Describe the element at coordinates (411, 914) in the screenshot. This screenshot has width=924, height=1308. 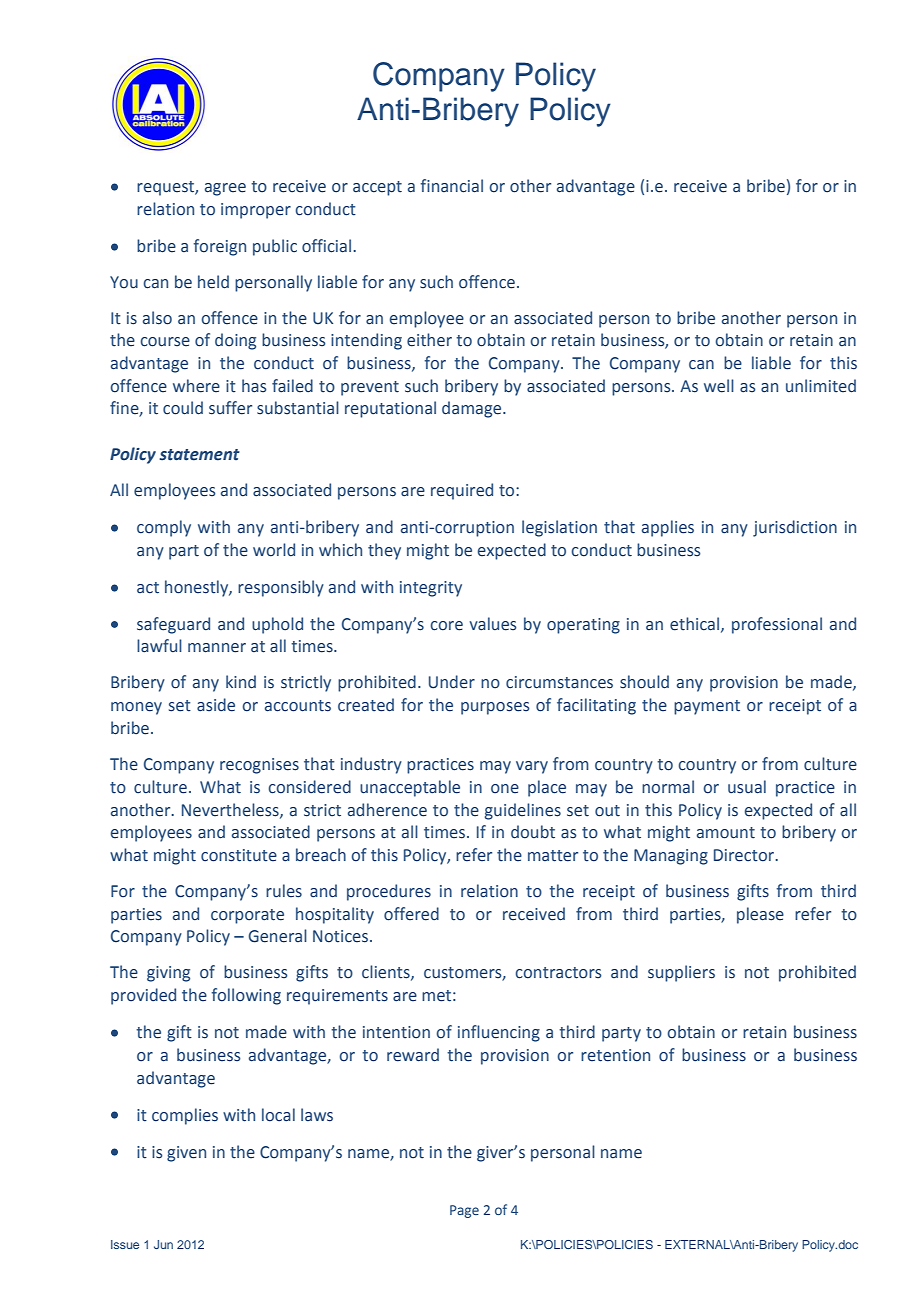
I see `offered` at that location.
